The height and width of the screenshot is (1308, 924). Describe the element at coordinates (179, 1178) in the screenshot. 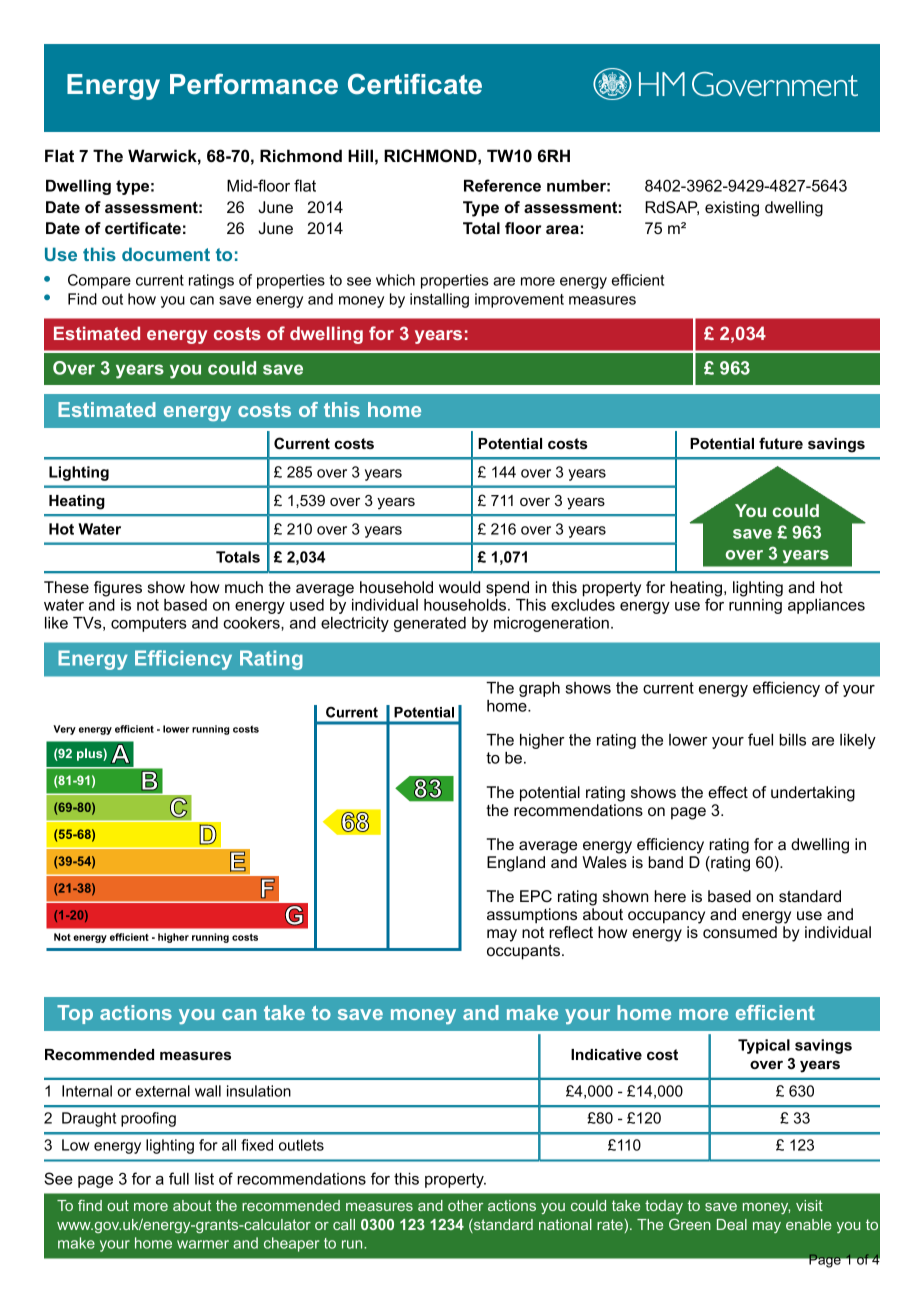

I see `full` at that location.
